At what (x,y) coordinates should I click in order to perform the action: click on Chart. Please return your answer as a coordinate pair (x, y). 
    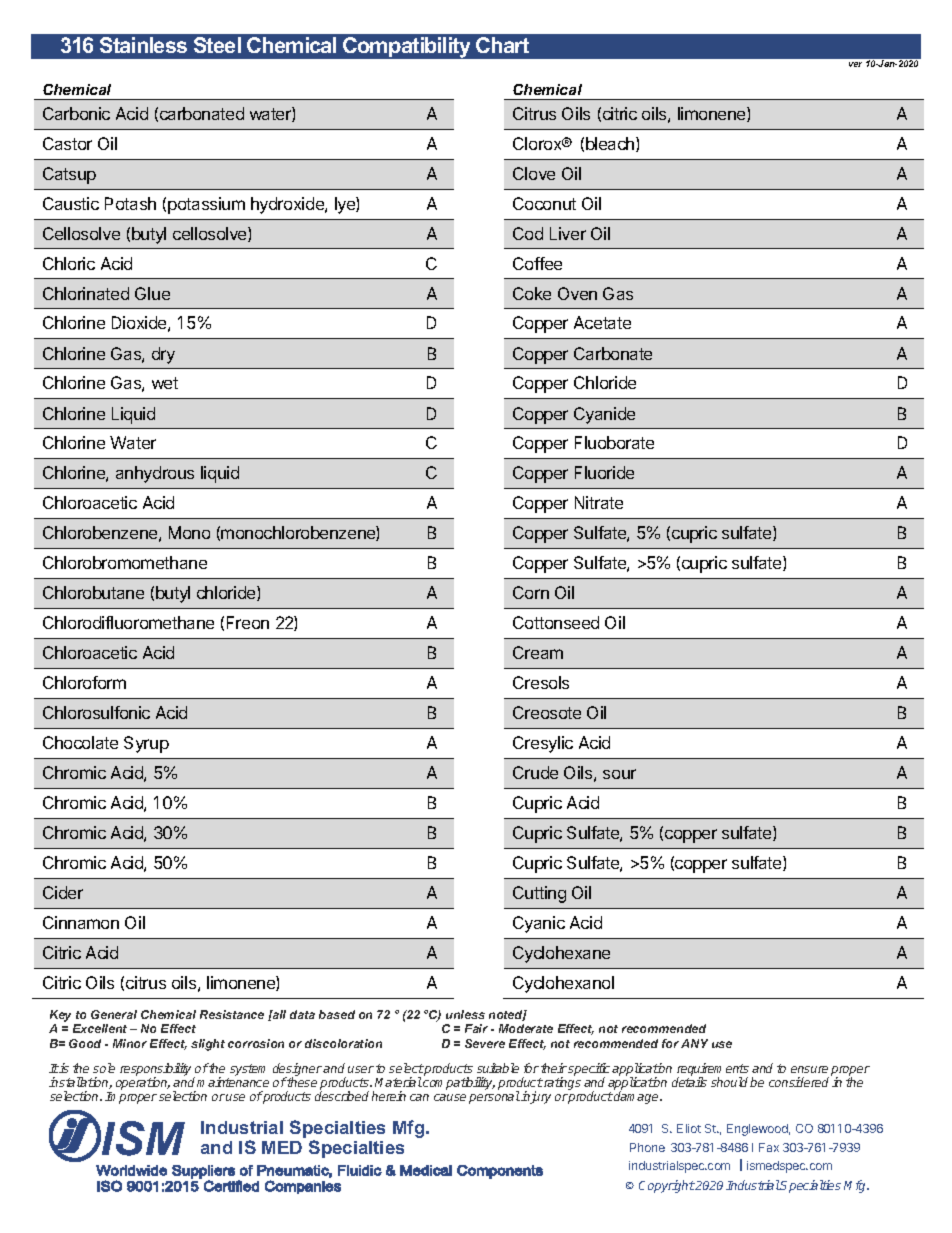
    Looking at the image, I should click on (502, 45).
